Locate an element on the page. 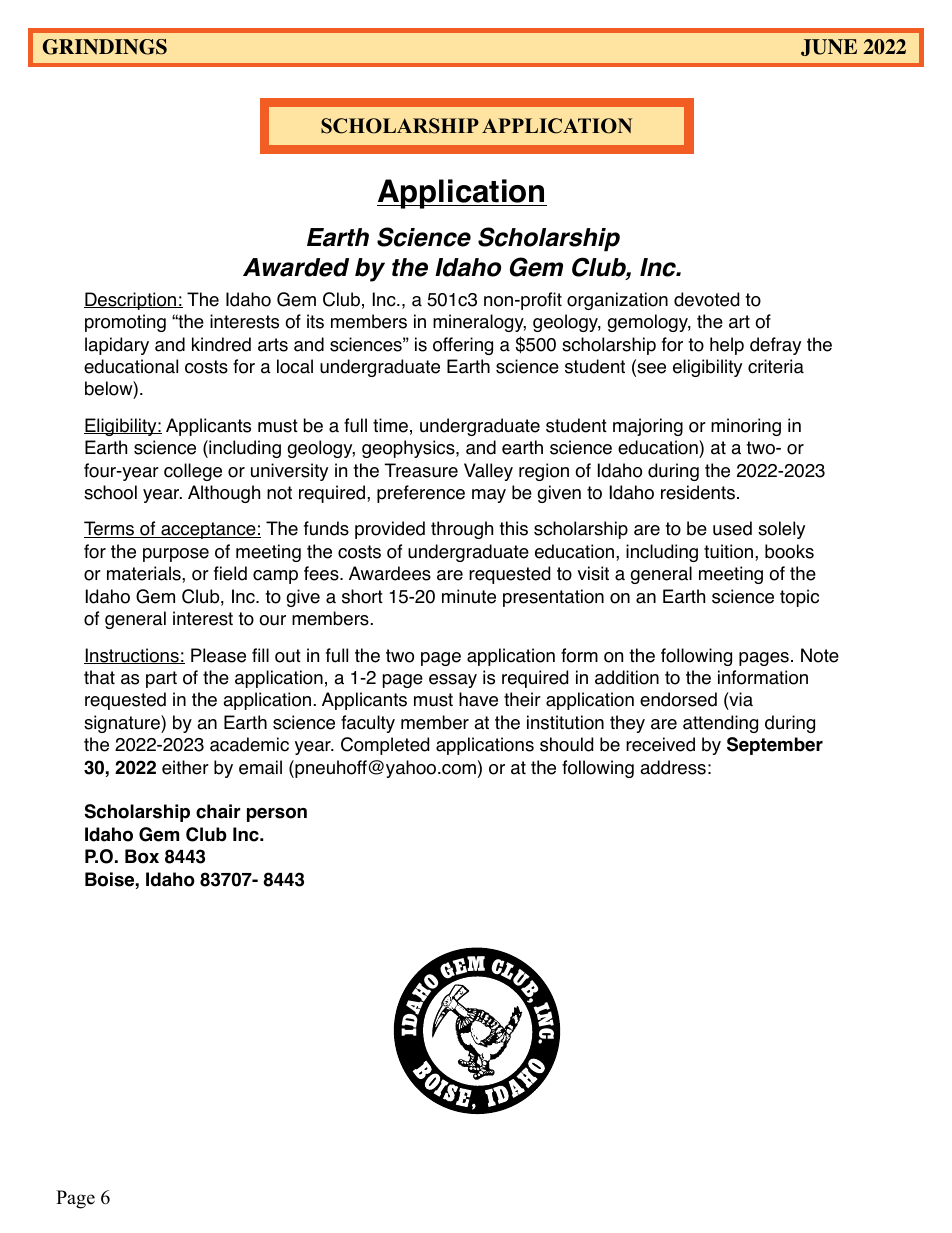 The image size is (952, 1233). acceptance is located at coordinates (208, 530).
